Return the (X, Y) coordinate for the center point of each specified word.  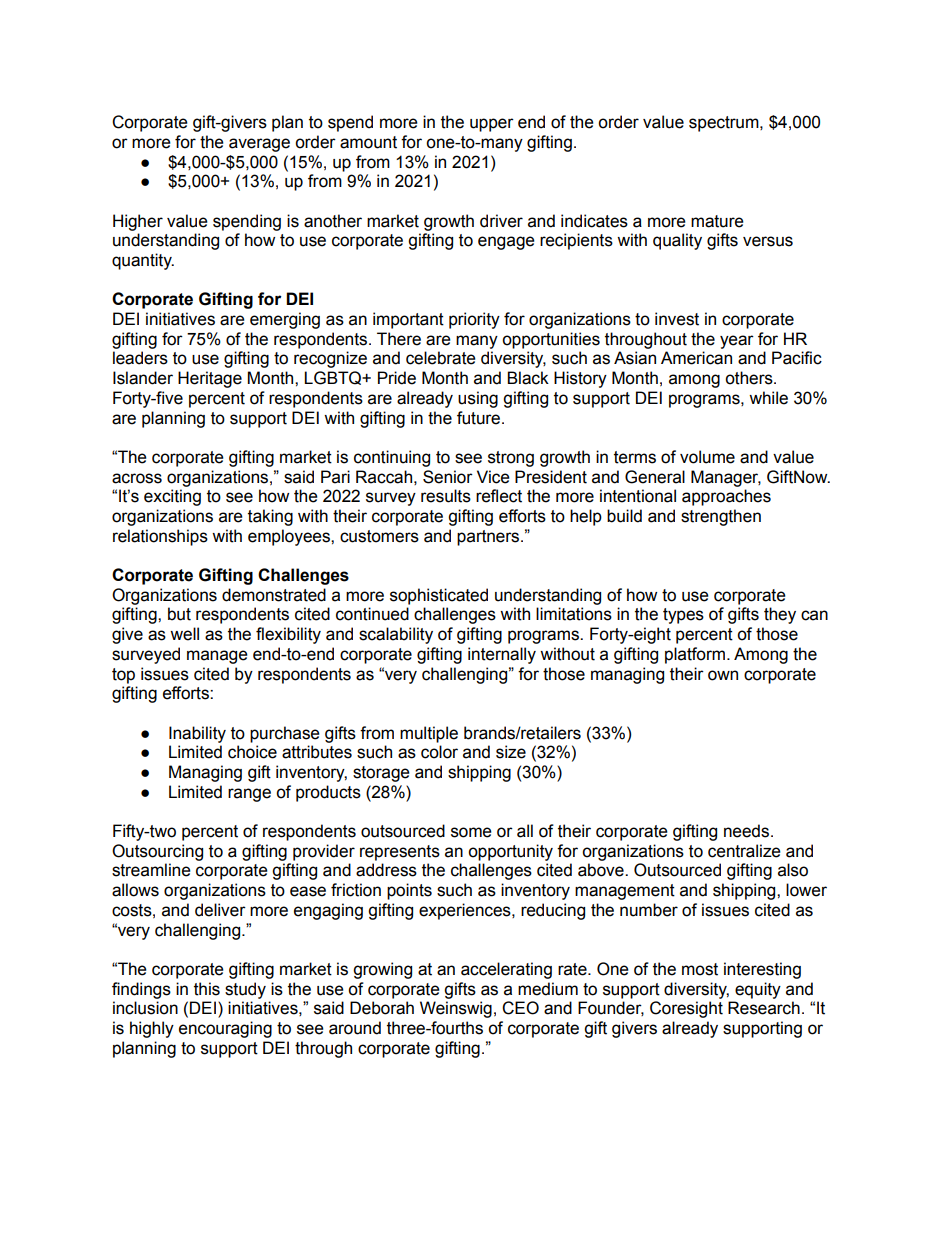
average (259, 145)
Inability (197, 734)
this (207, 989)
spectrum (725, 124)
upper (492, 125)
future (480, 418)
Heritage (210, 379)
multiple (429, 734)
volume (707, 457)
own (723, 675)
